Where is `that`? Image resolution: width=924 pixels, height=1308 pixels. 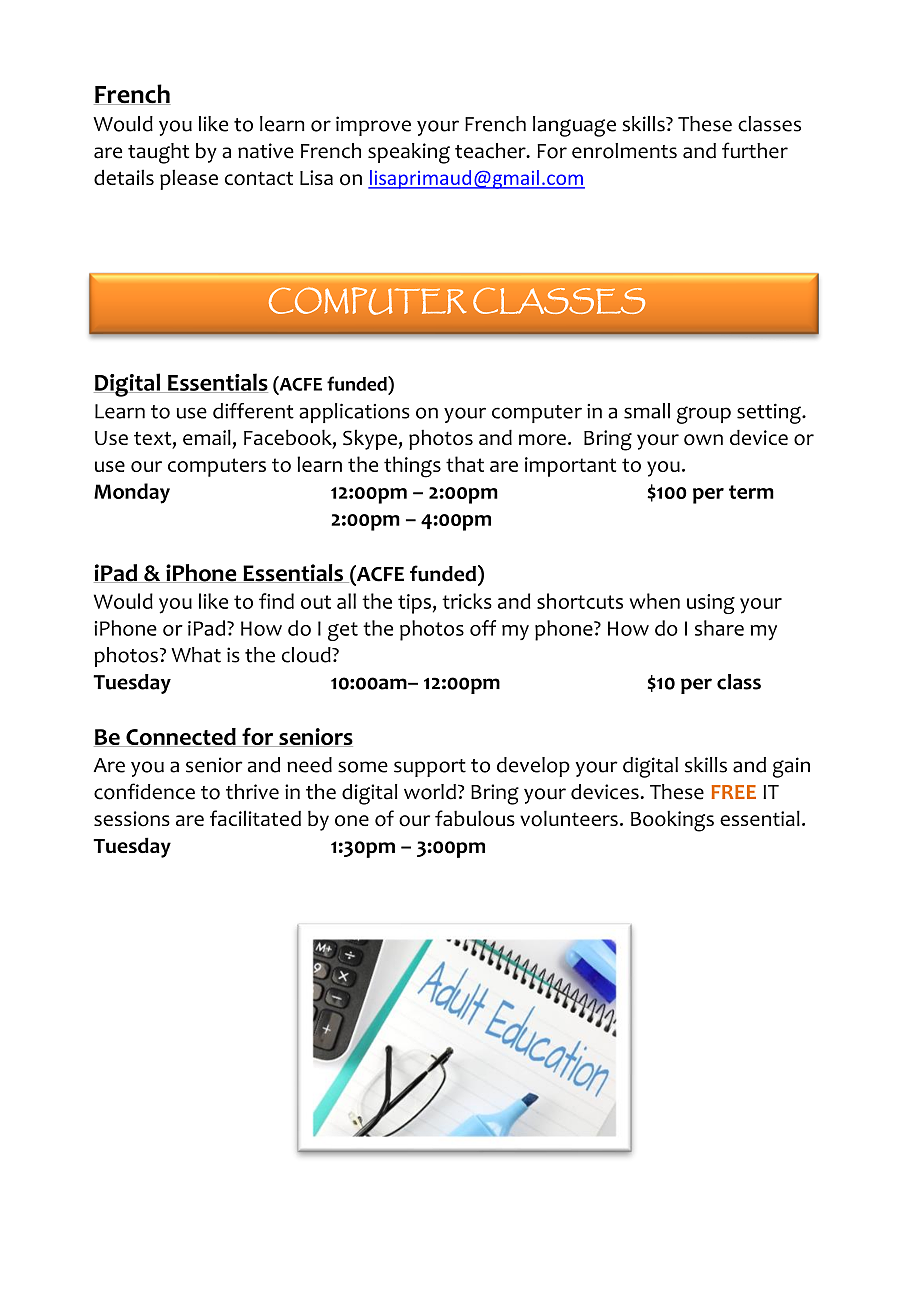 that is located at coordinates (465, 464).
